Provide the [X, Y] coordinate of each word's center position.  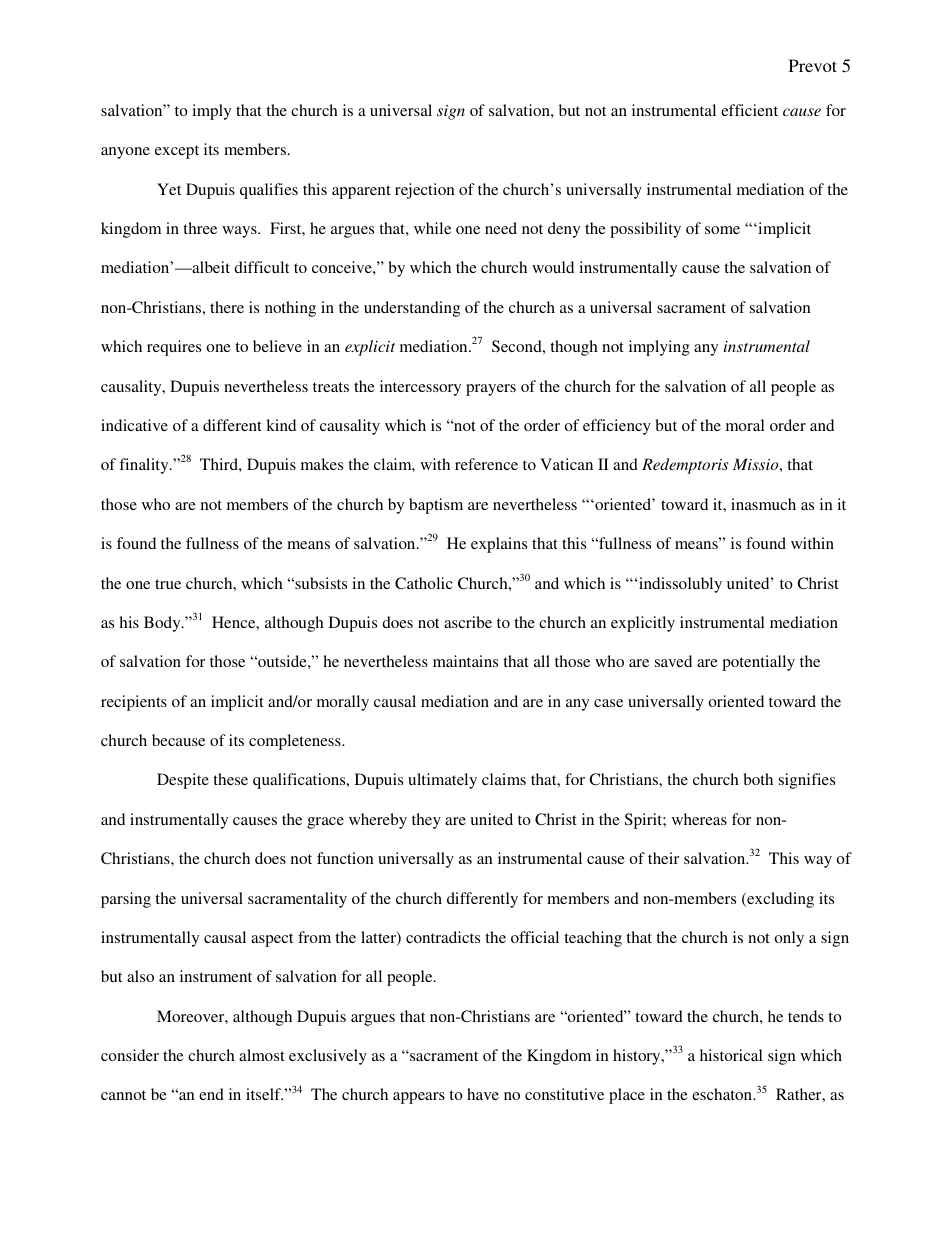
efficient [749, 110]
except [177, 152]
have [483, 1094]
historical [731, 1055]
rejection [425, 191]
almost [262, 1055]
